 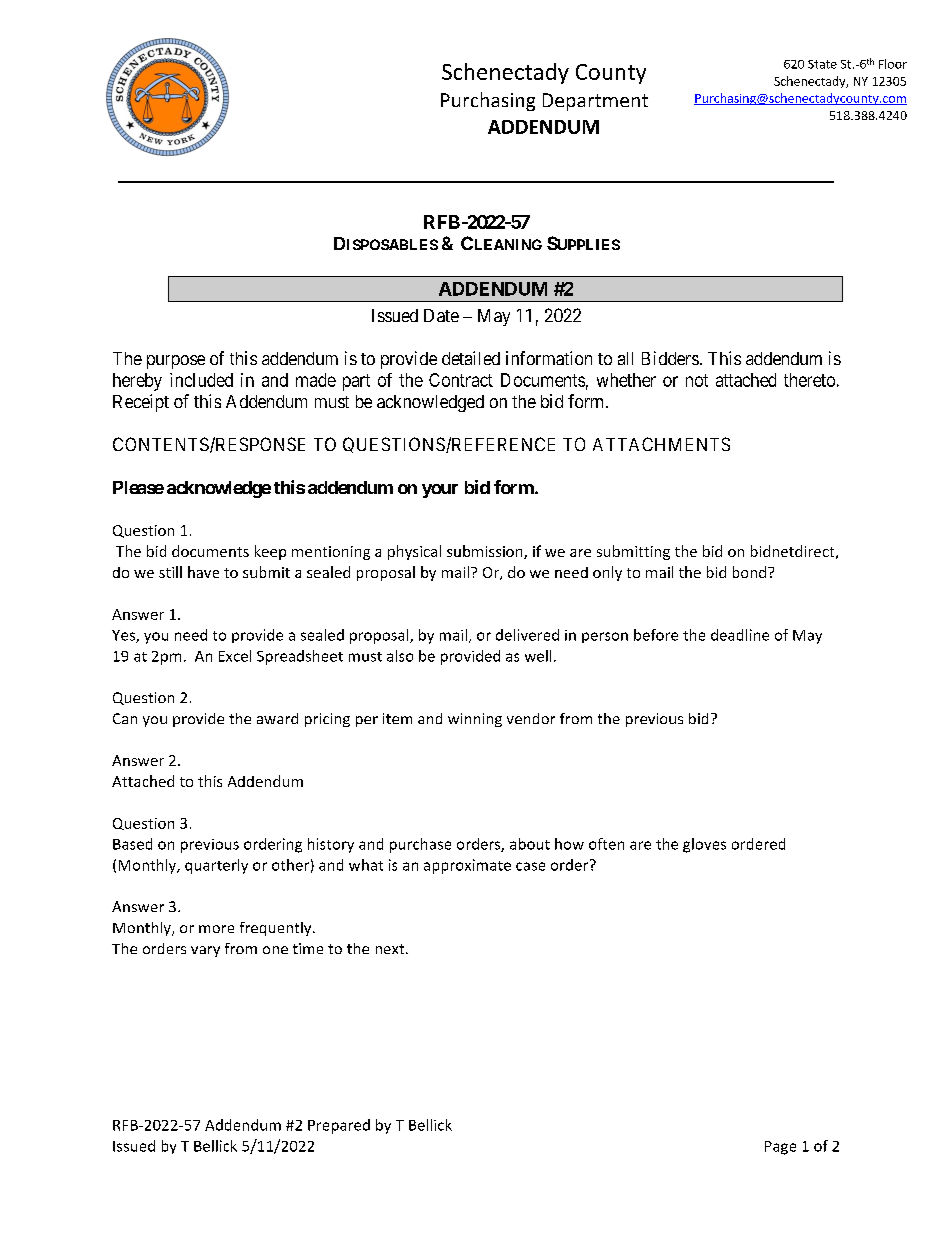 What do you see at coordinates (822, 64) in the screenshot?
I see `State` at bounding box center [822, 64].
